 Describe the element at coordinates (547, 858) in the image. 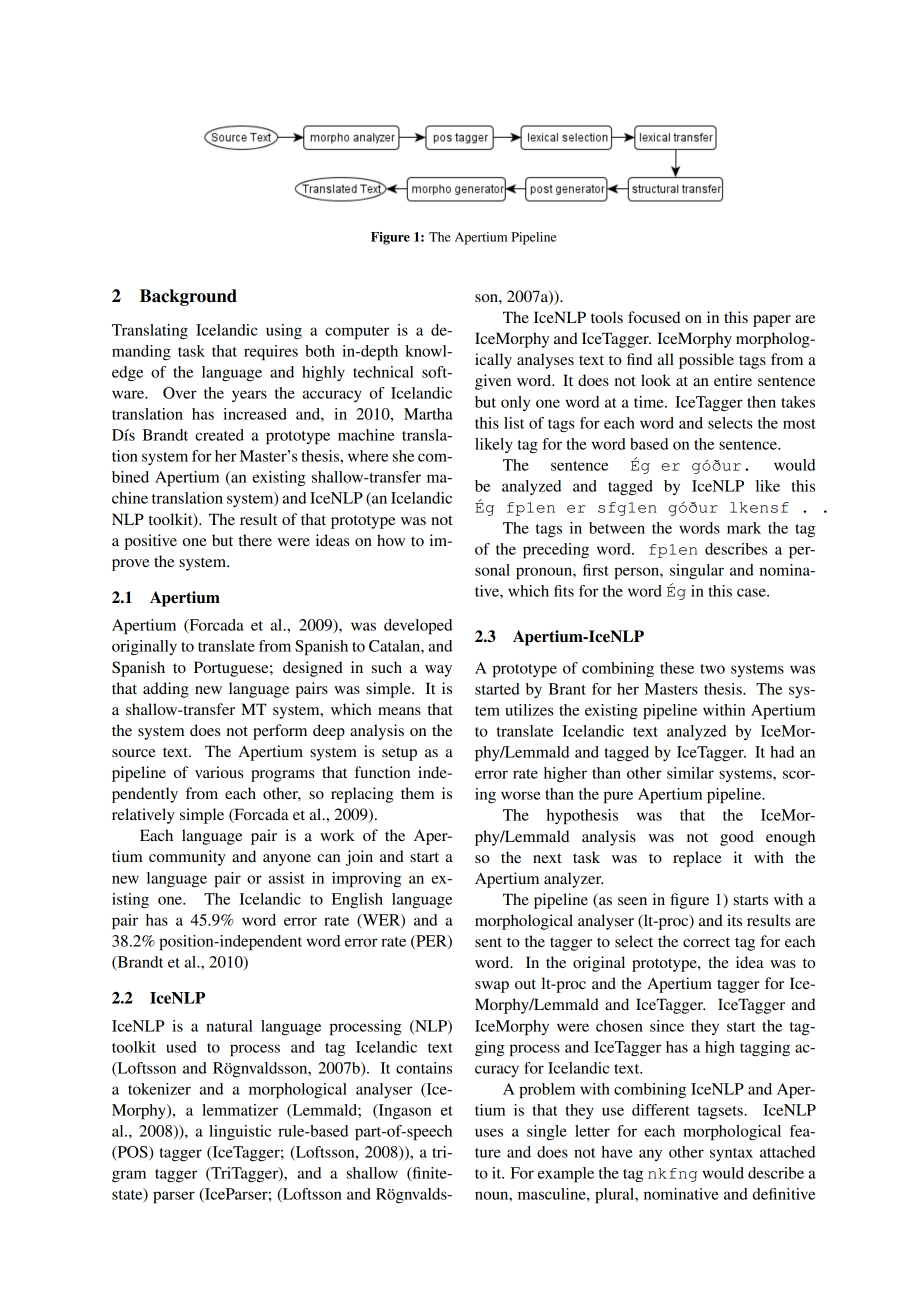

I see `next` at that location.
